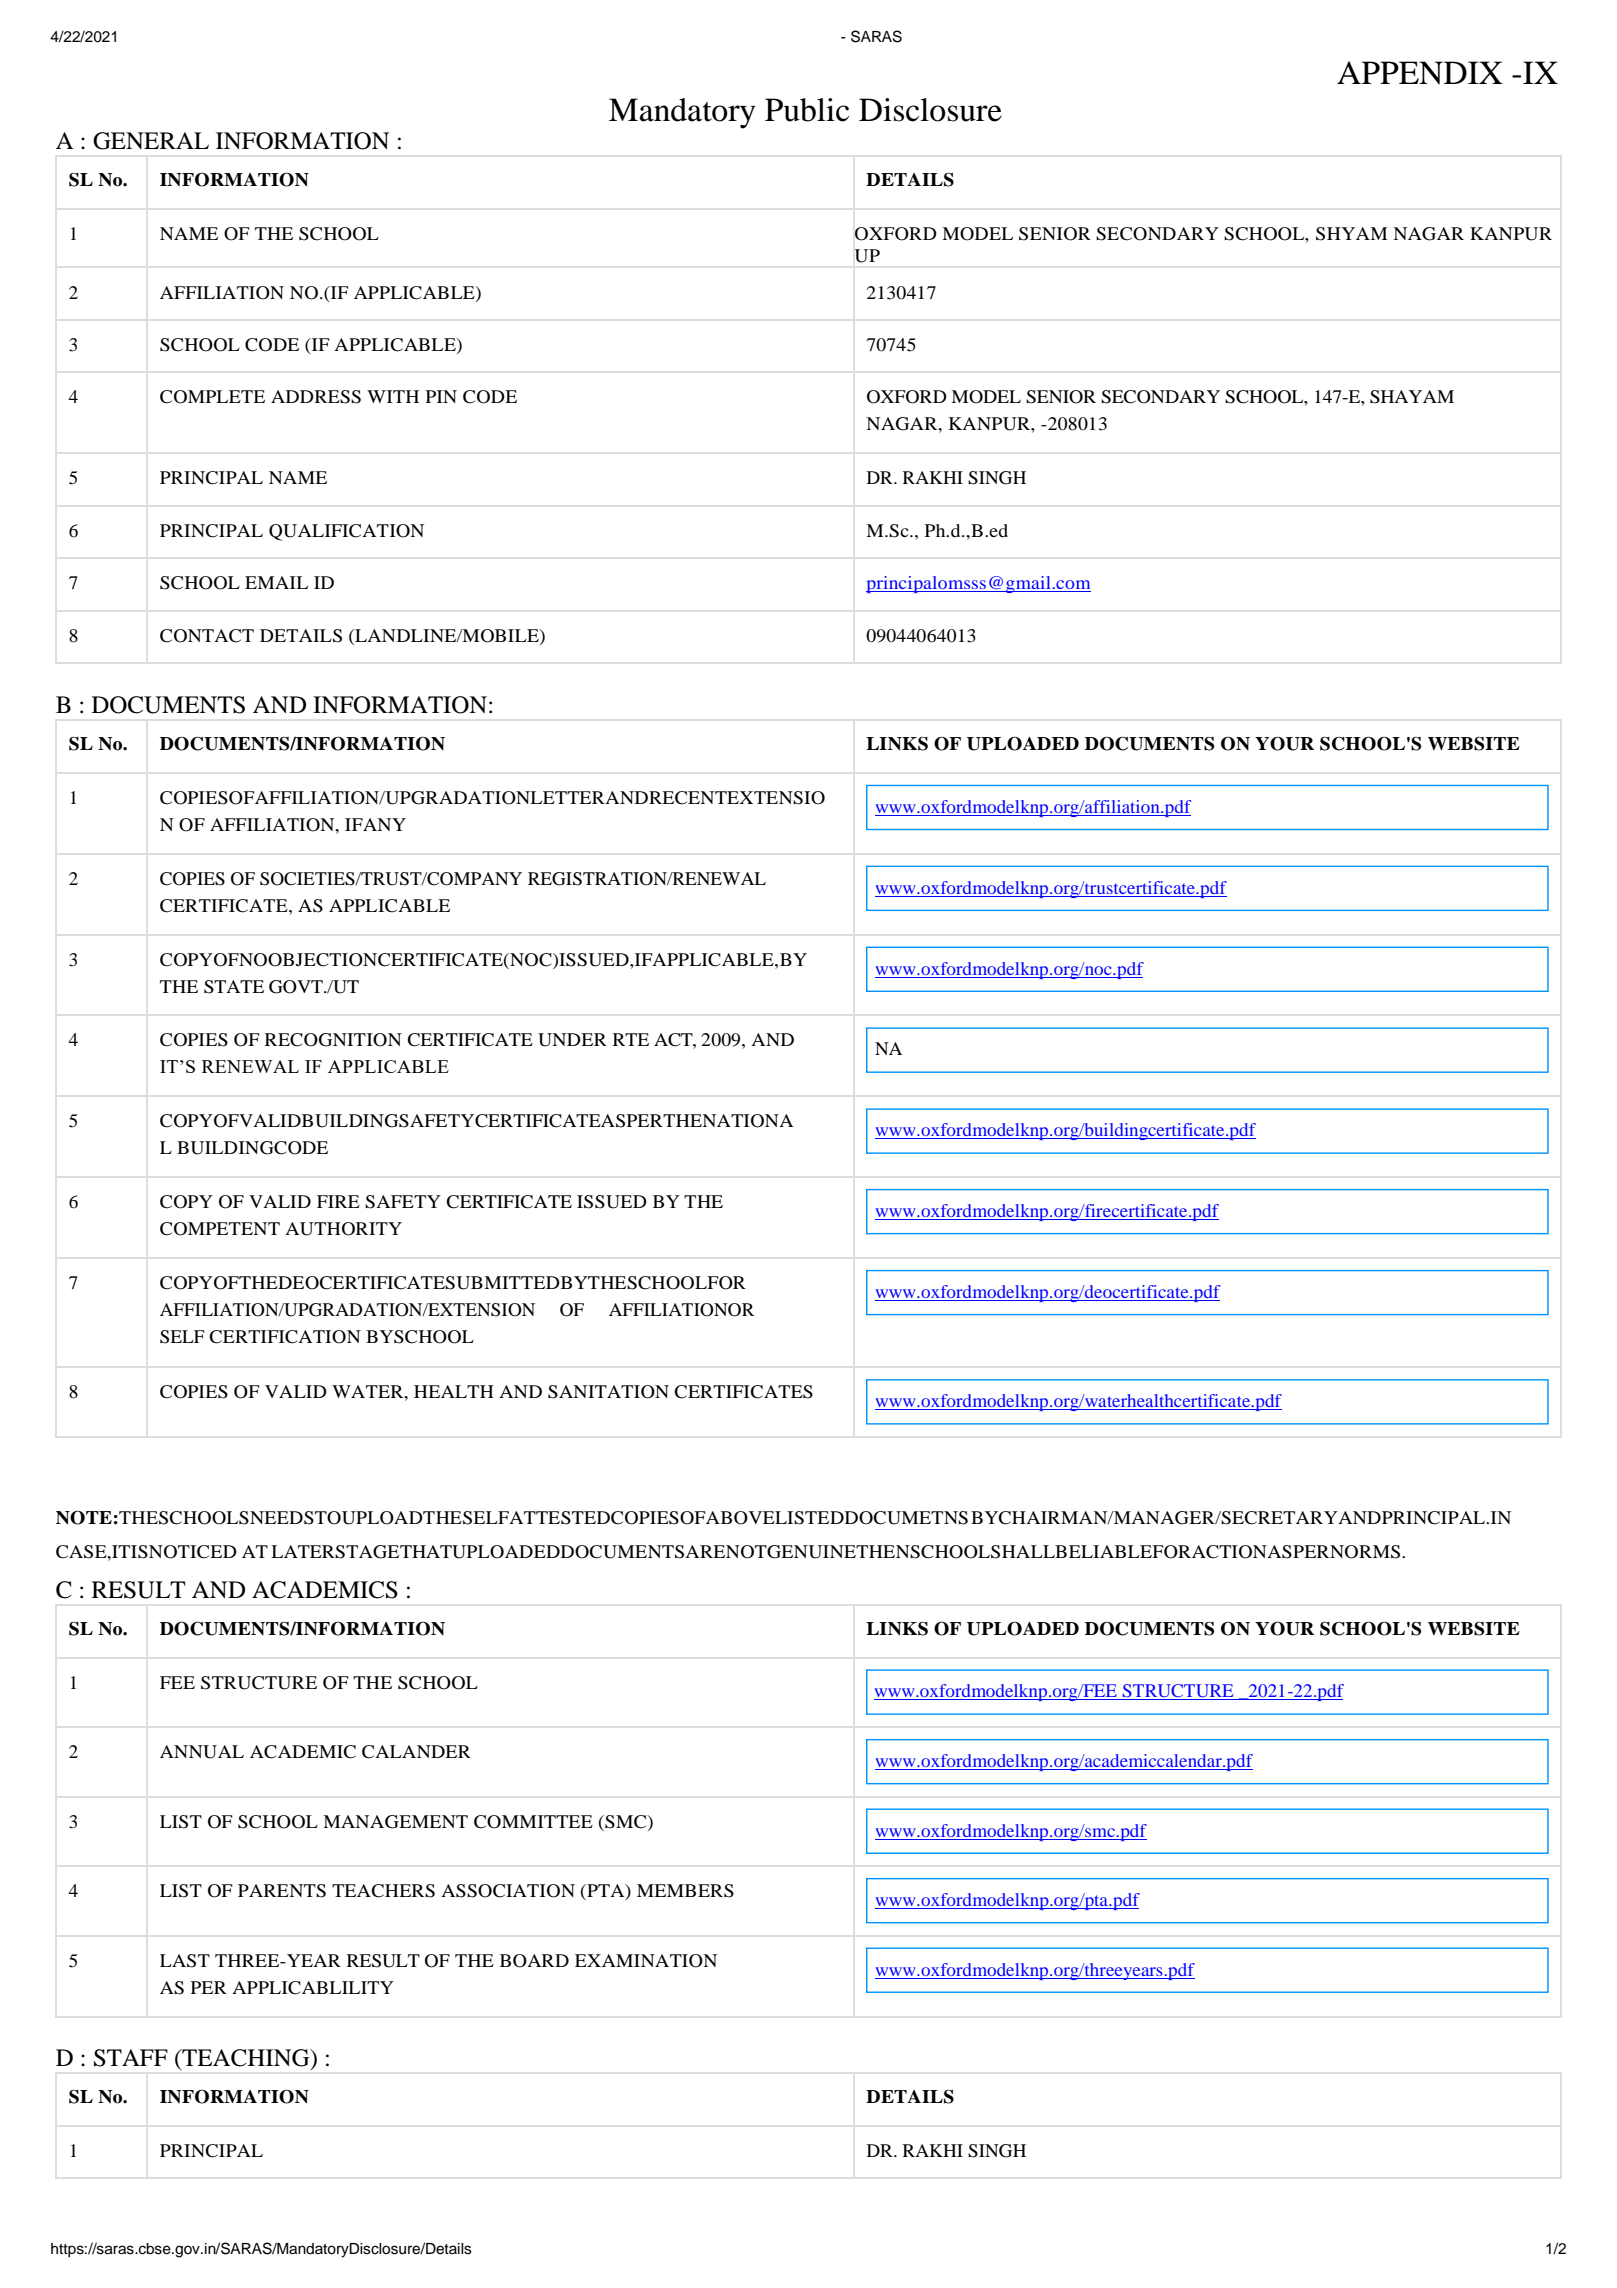  Describe the element at coordinates (333, 1040) in the screenshot. I see `RECOGNITION` at that location.
